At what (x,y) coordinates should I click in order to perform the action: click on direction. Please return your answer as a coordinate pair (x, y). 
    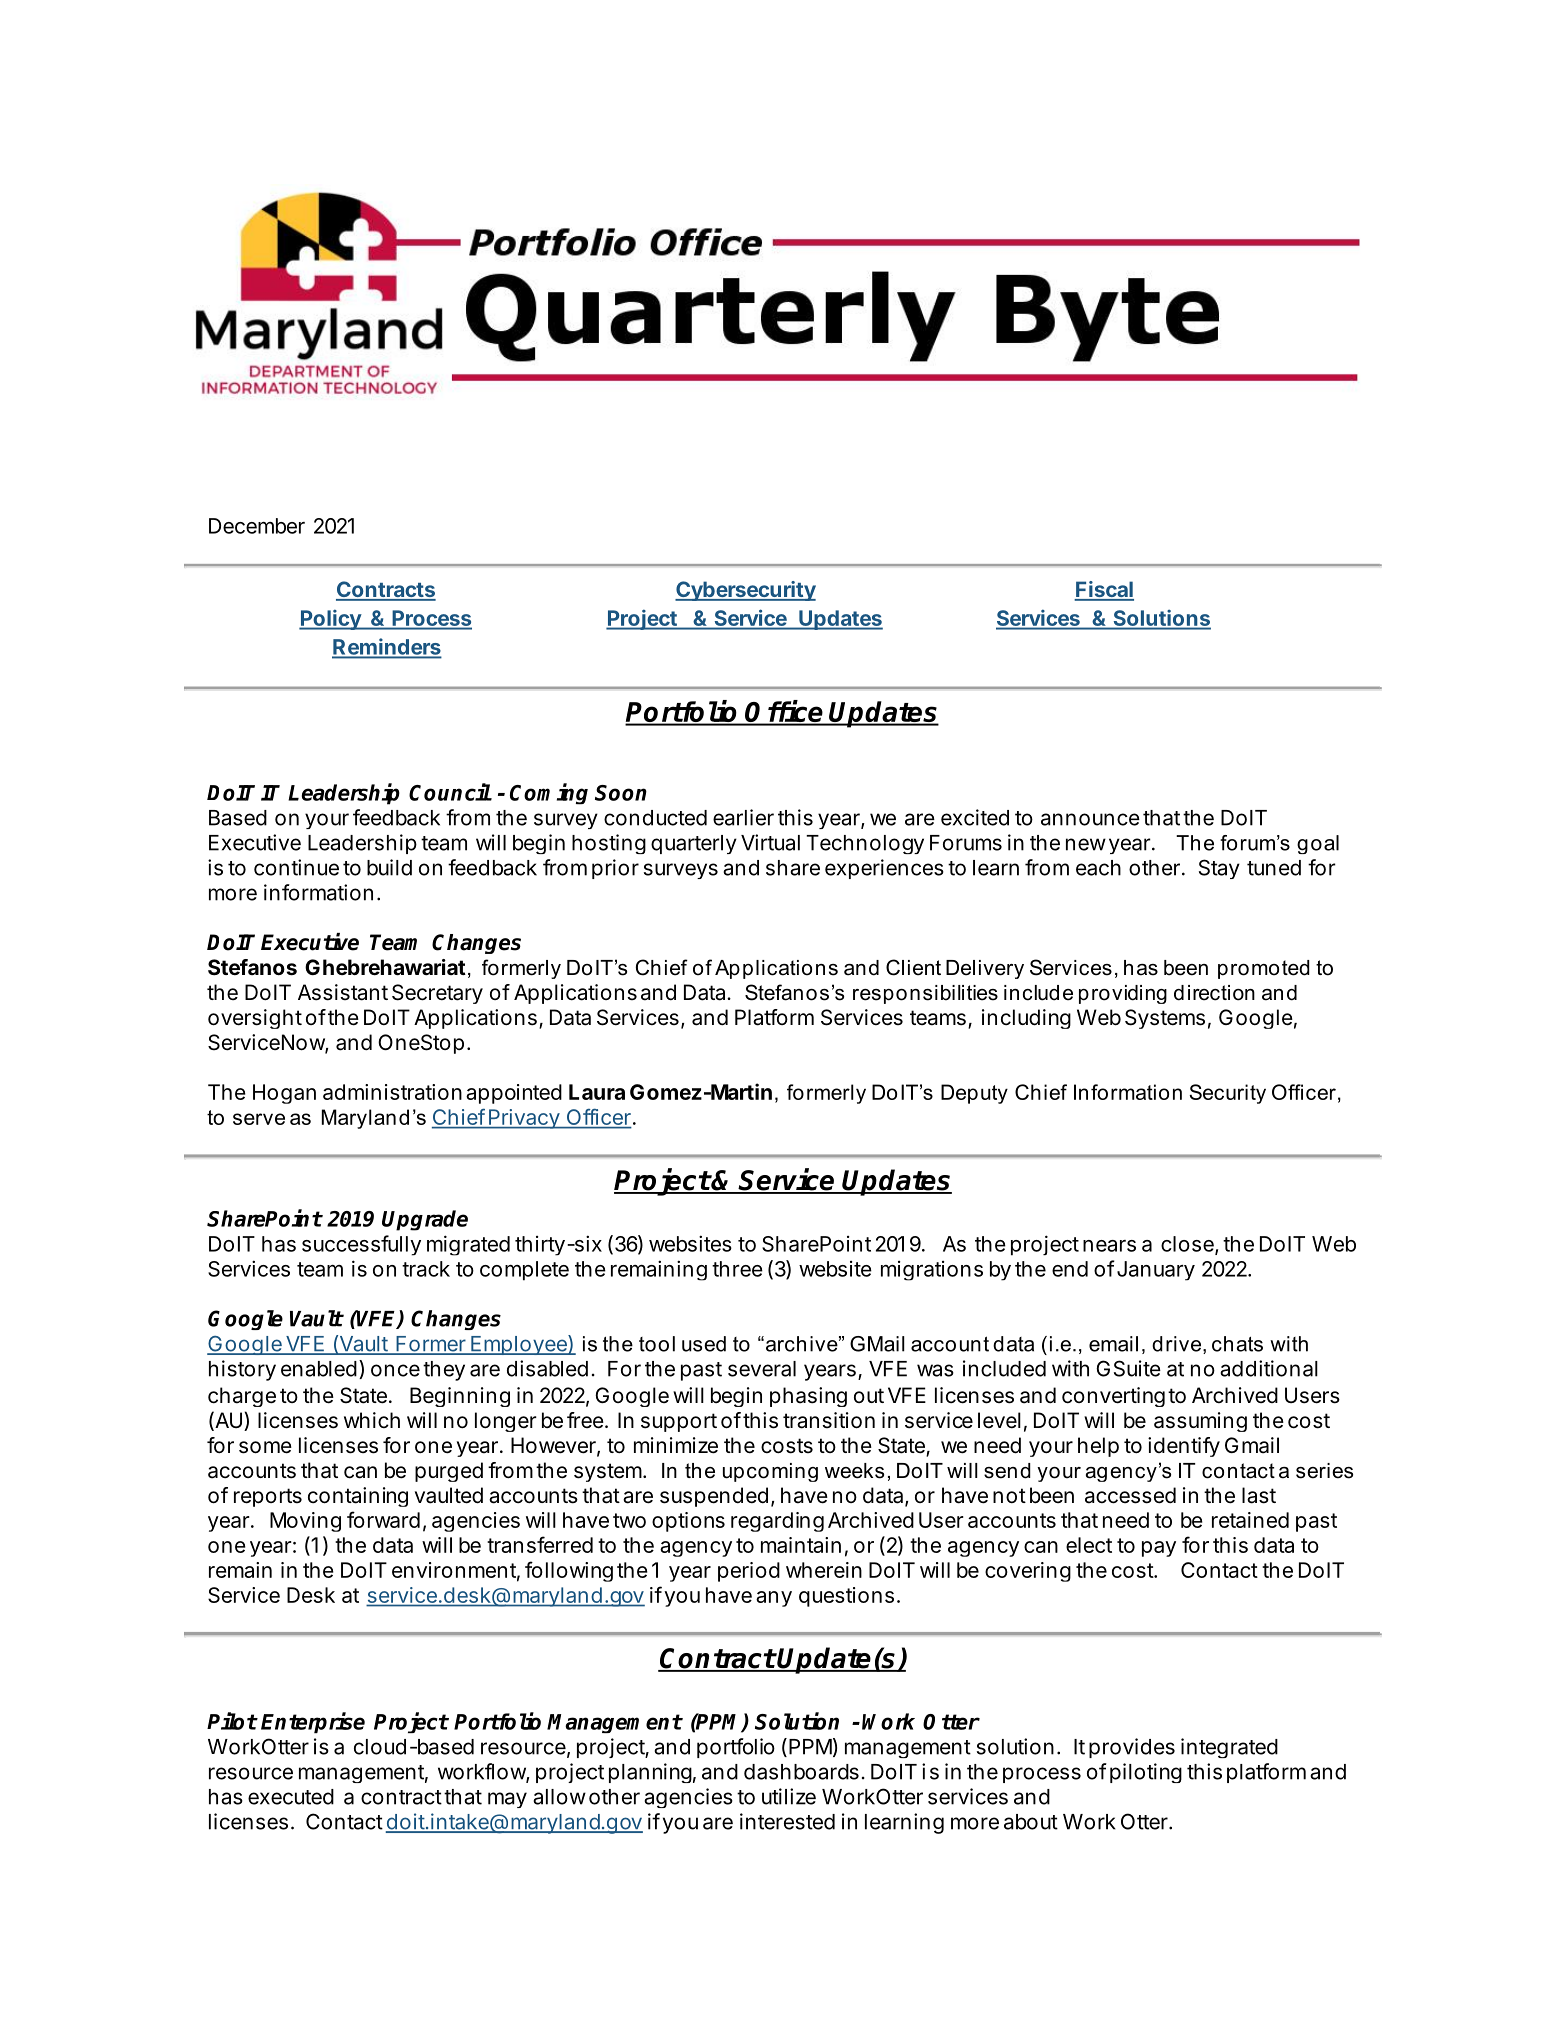
    Looking at the image, I should click on (1214, 993).
